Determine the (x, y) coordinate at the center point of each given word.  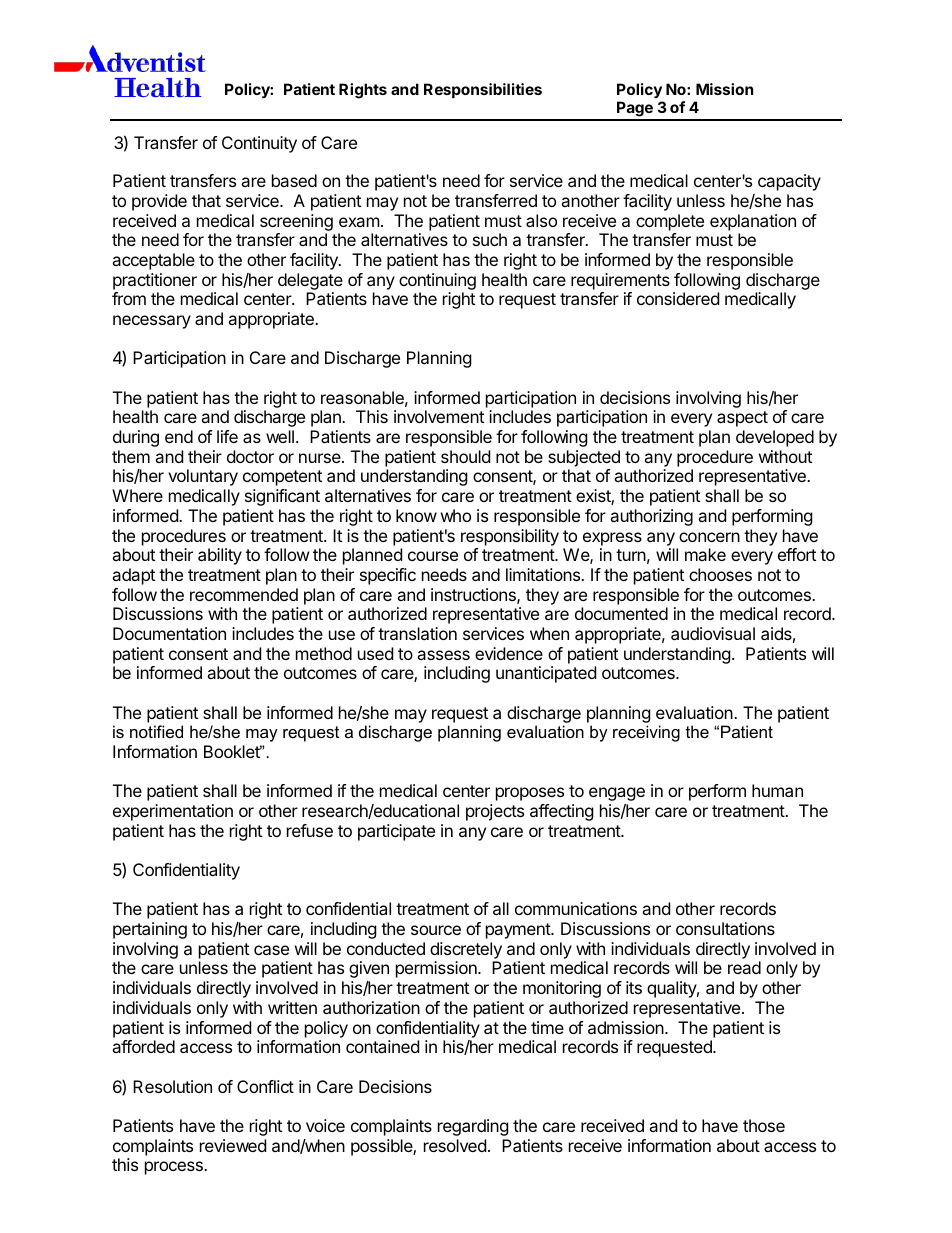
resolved (455, 1145)
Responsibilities (483, 90)
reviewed (233, 1145)
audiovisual (713, 633)
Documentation (169, 633)
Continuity (259, 144)
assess (443, 655)
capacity (789, 182)
